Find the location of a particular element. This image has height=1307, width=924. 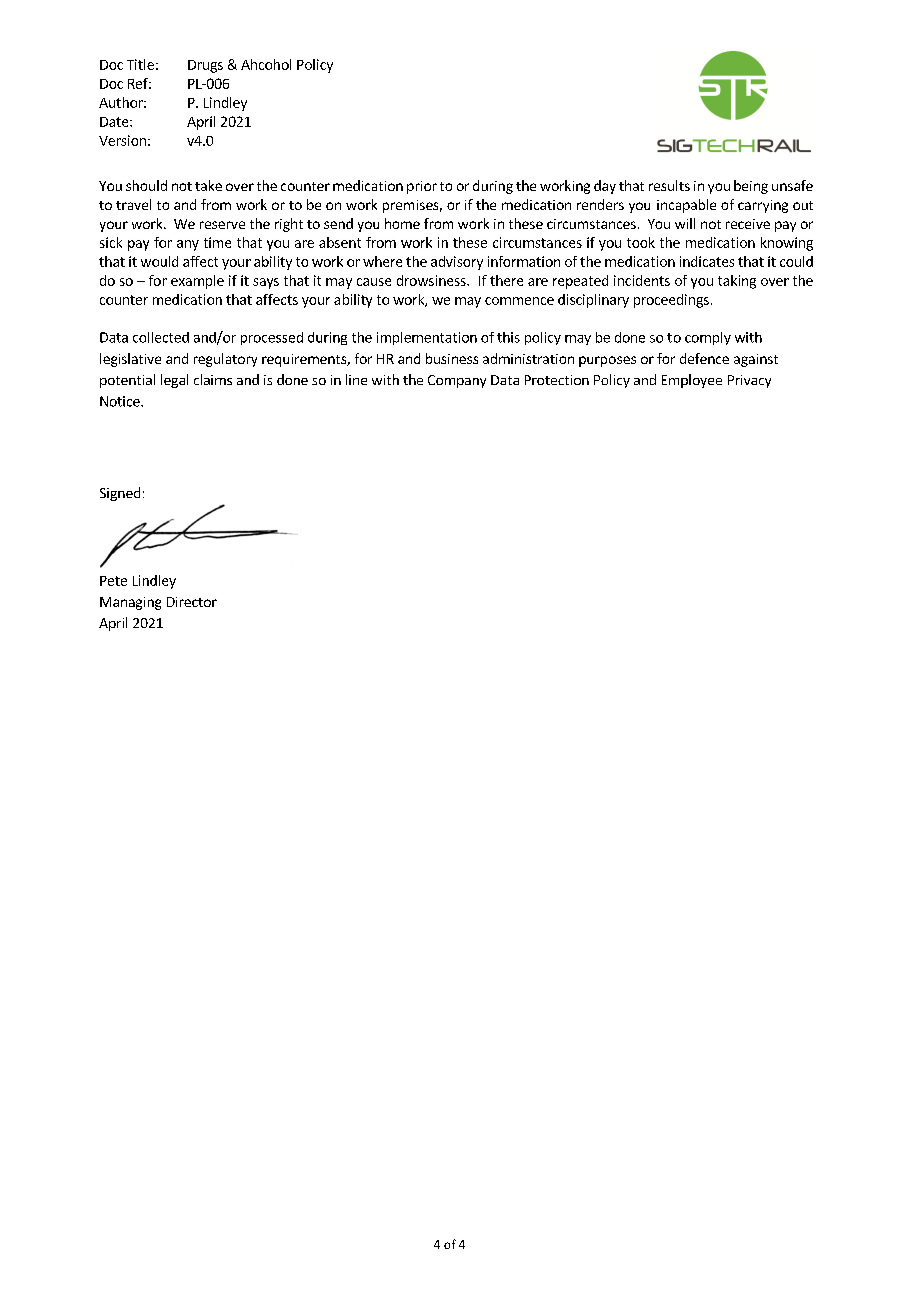

legal is located at coordinates (174, 381).
